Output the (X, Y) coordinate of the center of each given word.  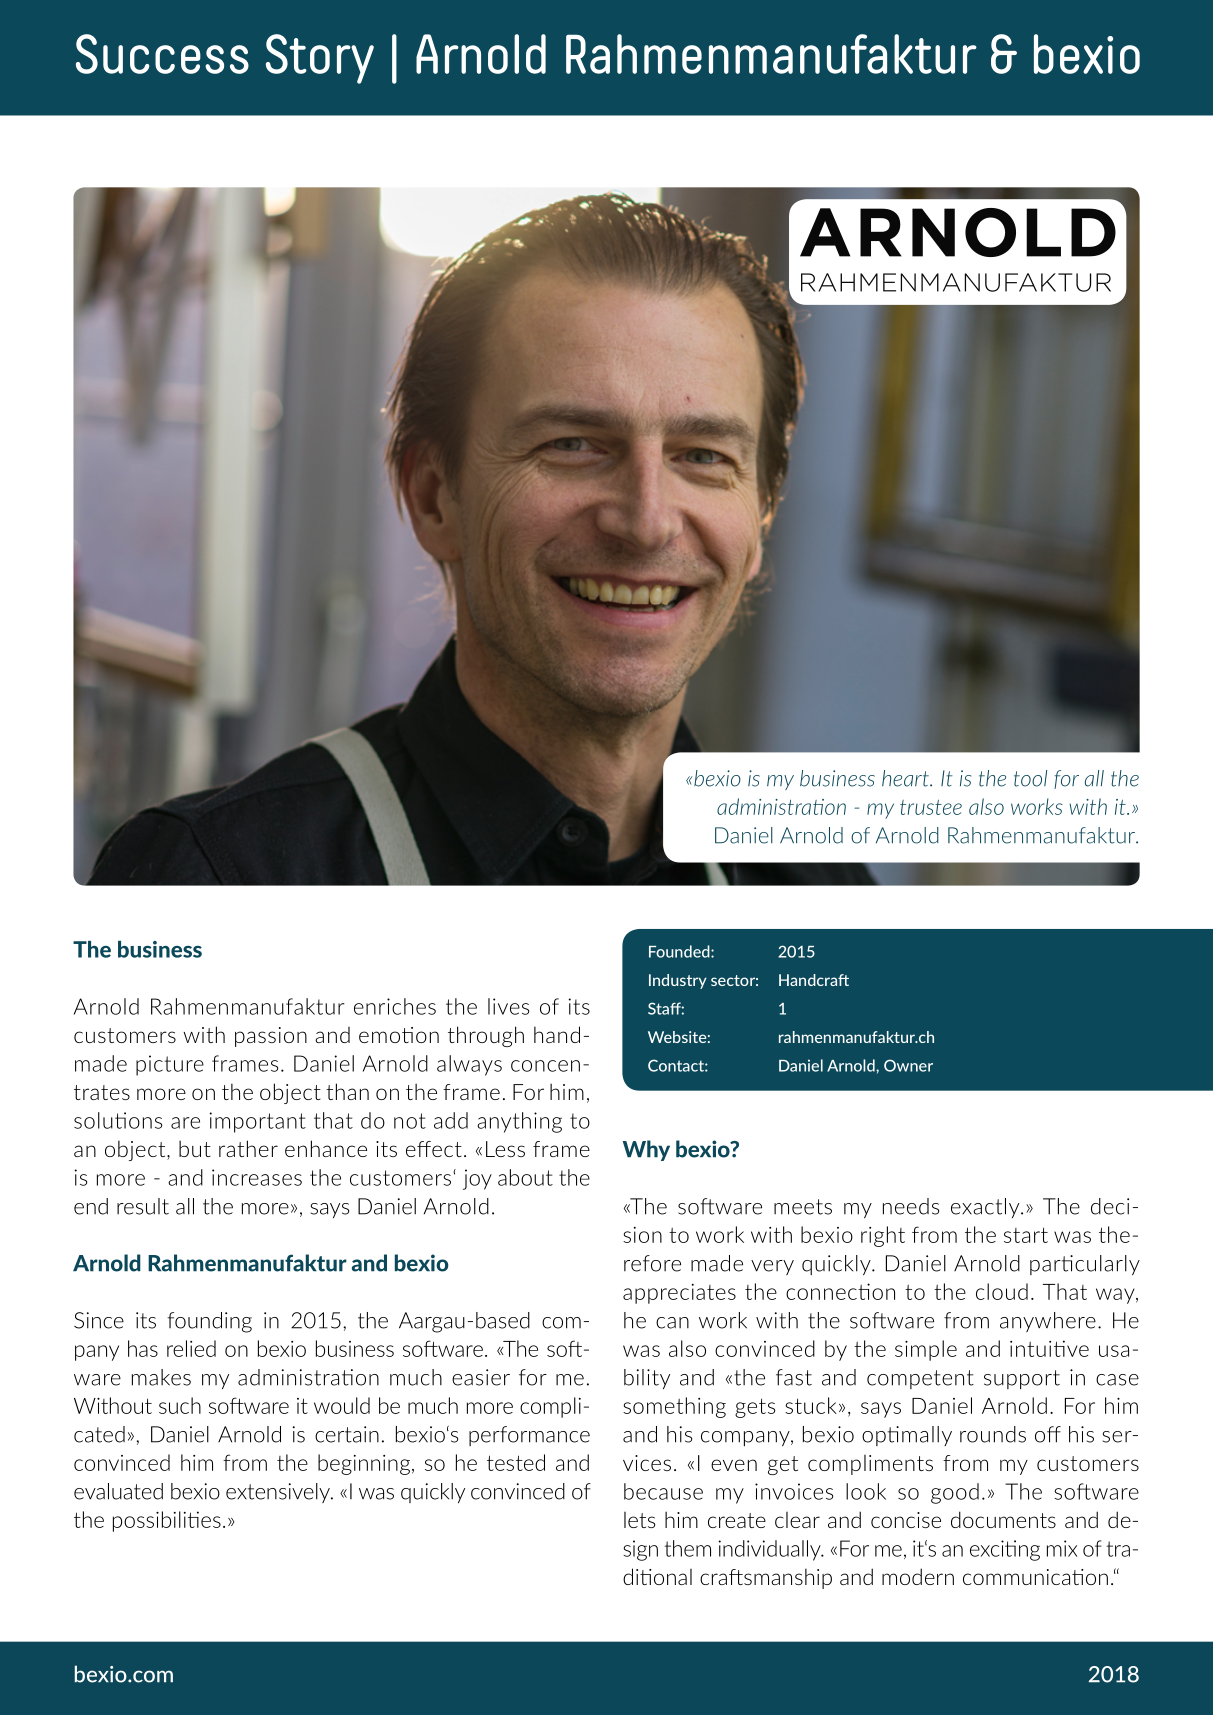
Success (162, 54)
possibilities (167, 1521)
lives (508, 1006)
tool (1030, 778)
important (257, 1122)
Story (320, 59)
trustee (931, 807)
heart (906, 778)
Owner (908, 1065)
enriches (395, 1006)
